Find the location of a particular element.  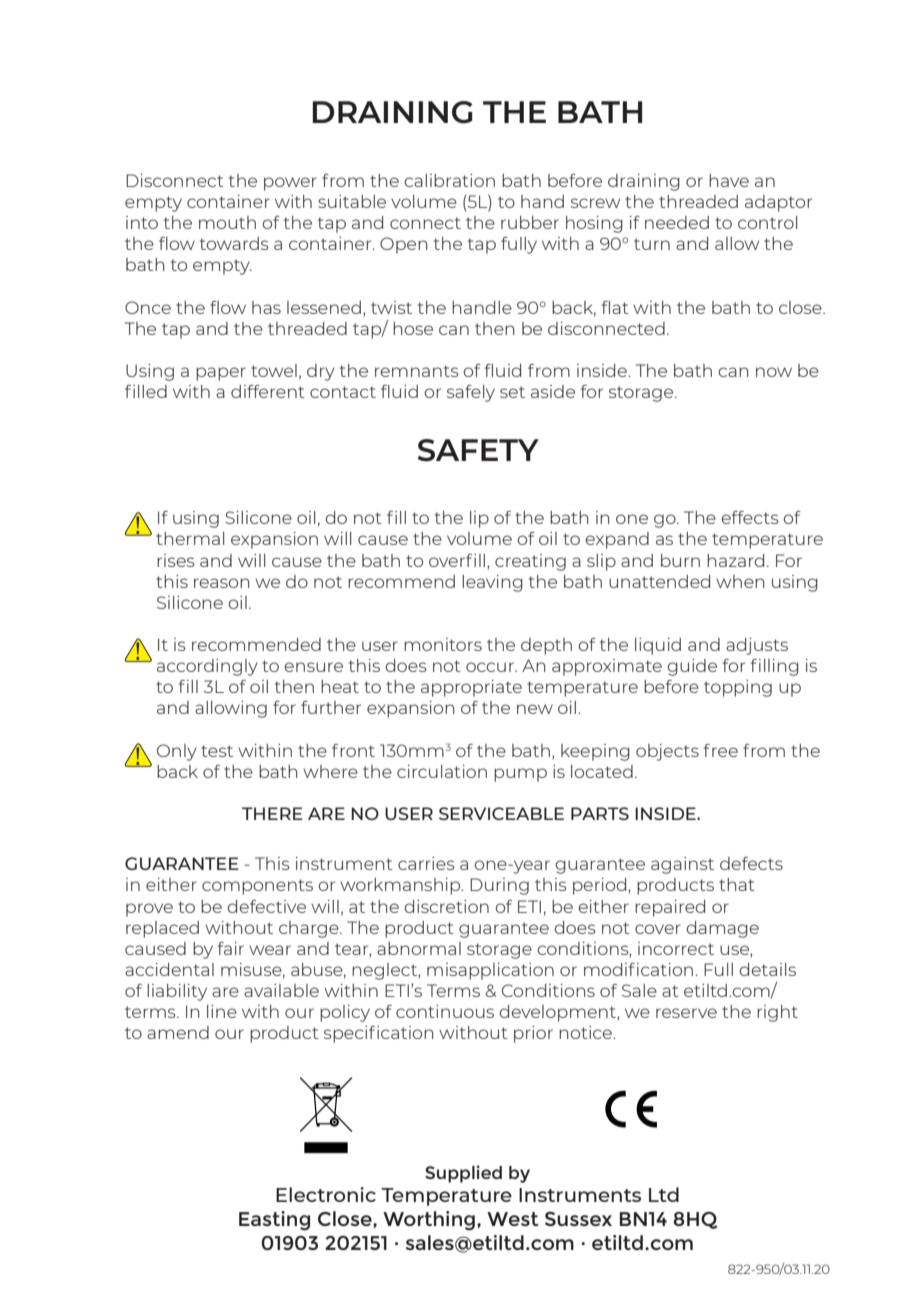

Electronic is located at coordinates (326, 1194).
